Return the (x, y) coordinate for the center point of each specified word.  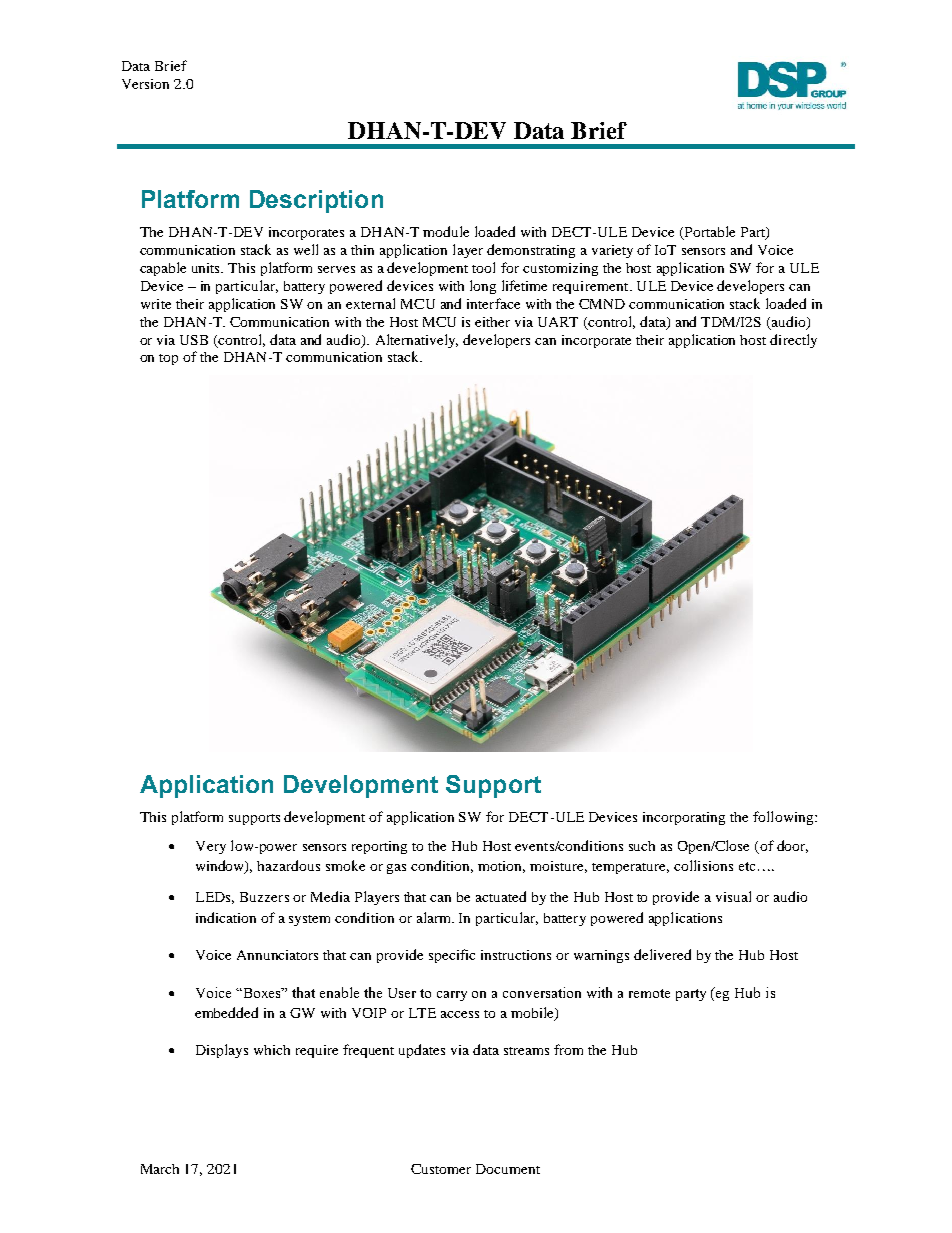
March (160, 1169)
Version (145, 84)
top (168, 359)
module (446, 231)
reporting (379, 847)
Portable (708, 233)
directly (793, 341)
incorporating (684, 818)
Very (211, 847)
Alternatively (417, 341)
